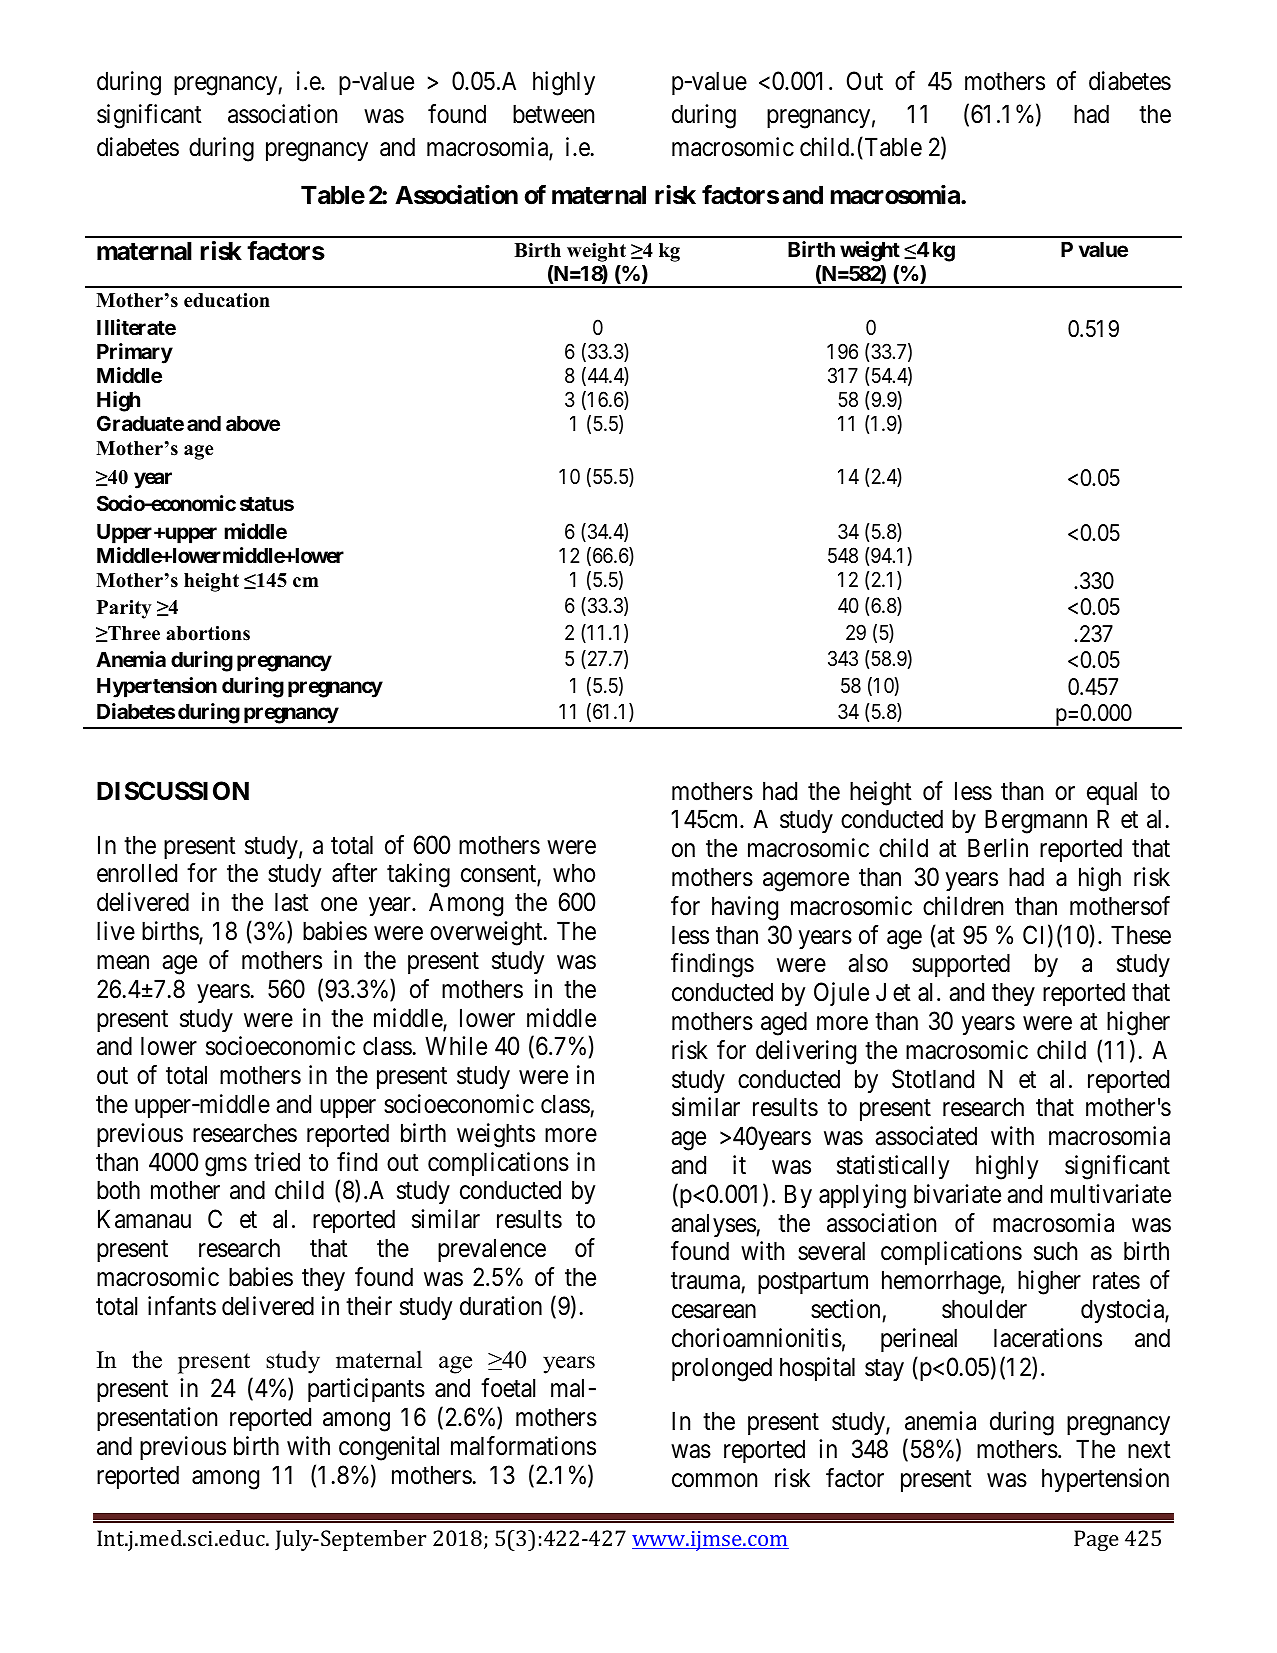 Image resolution: width=1277 pixels, height=1653 pixels. I want to click on congenital, so click(389, 1448).
